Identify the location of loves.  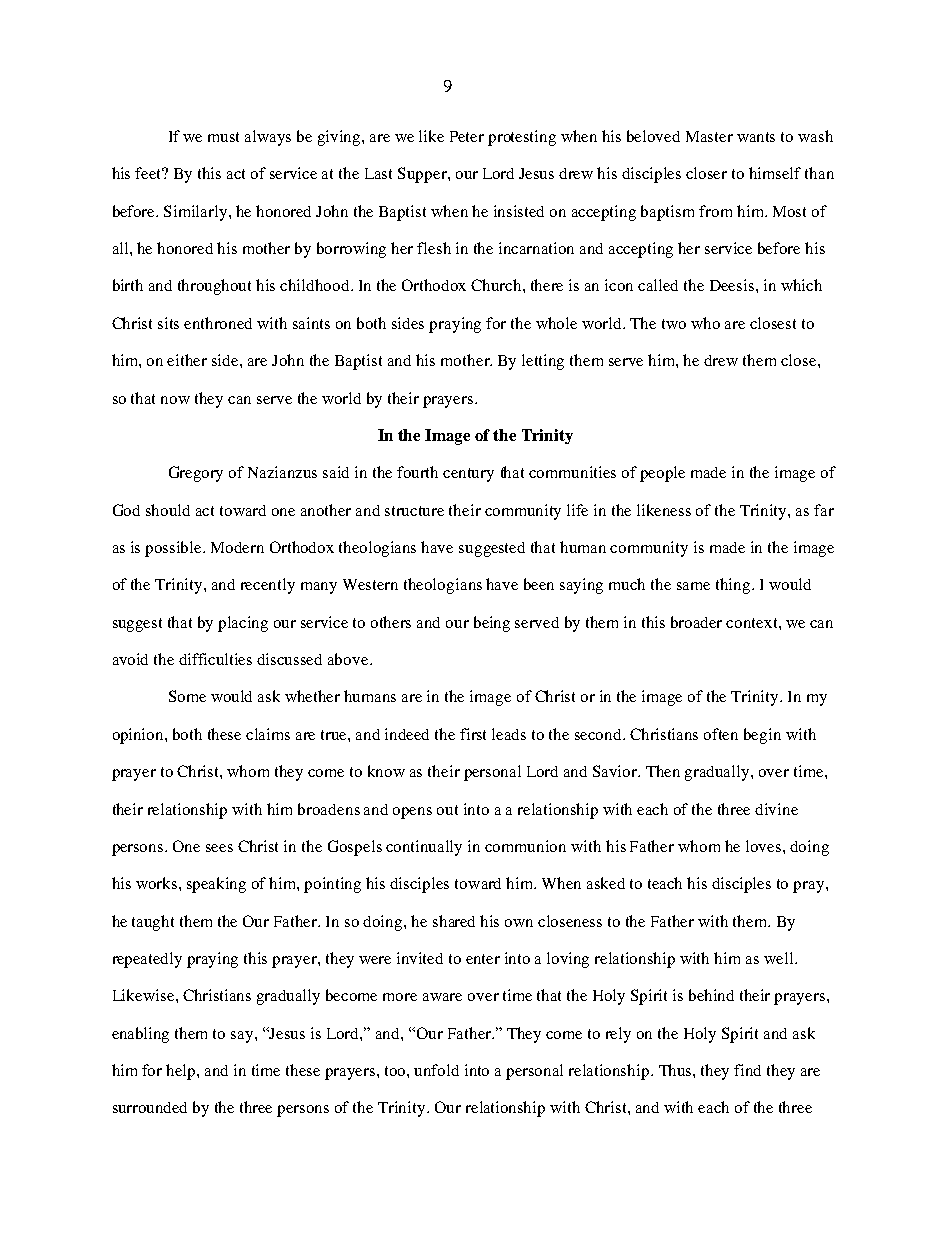
(765, 846).
